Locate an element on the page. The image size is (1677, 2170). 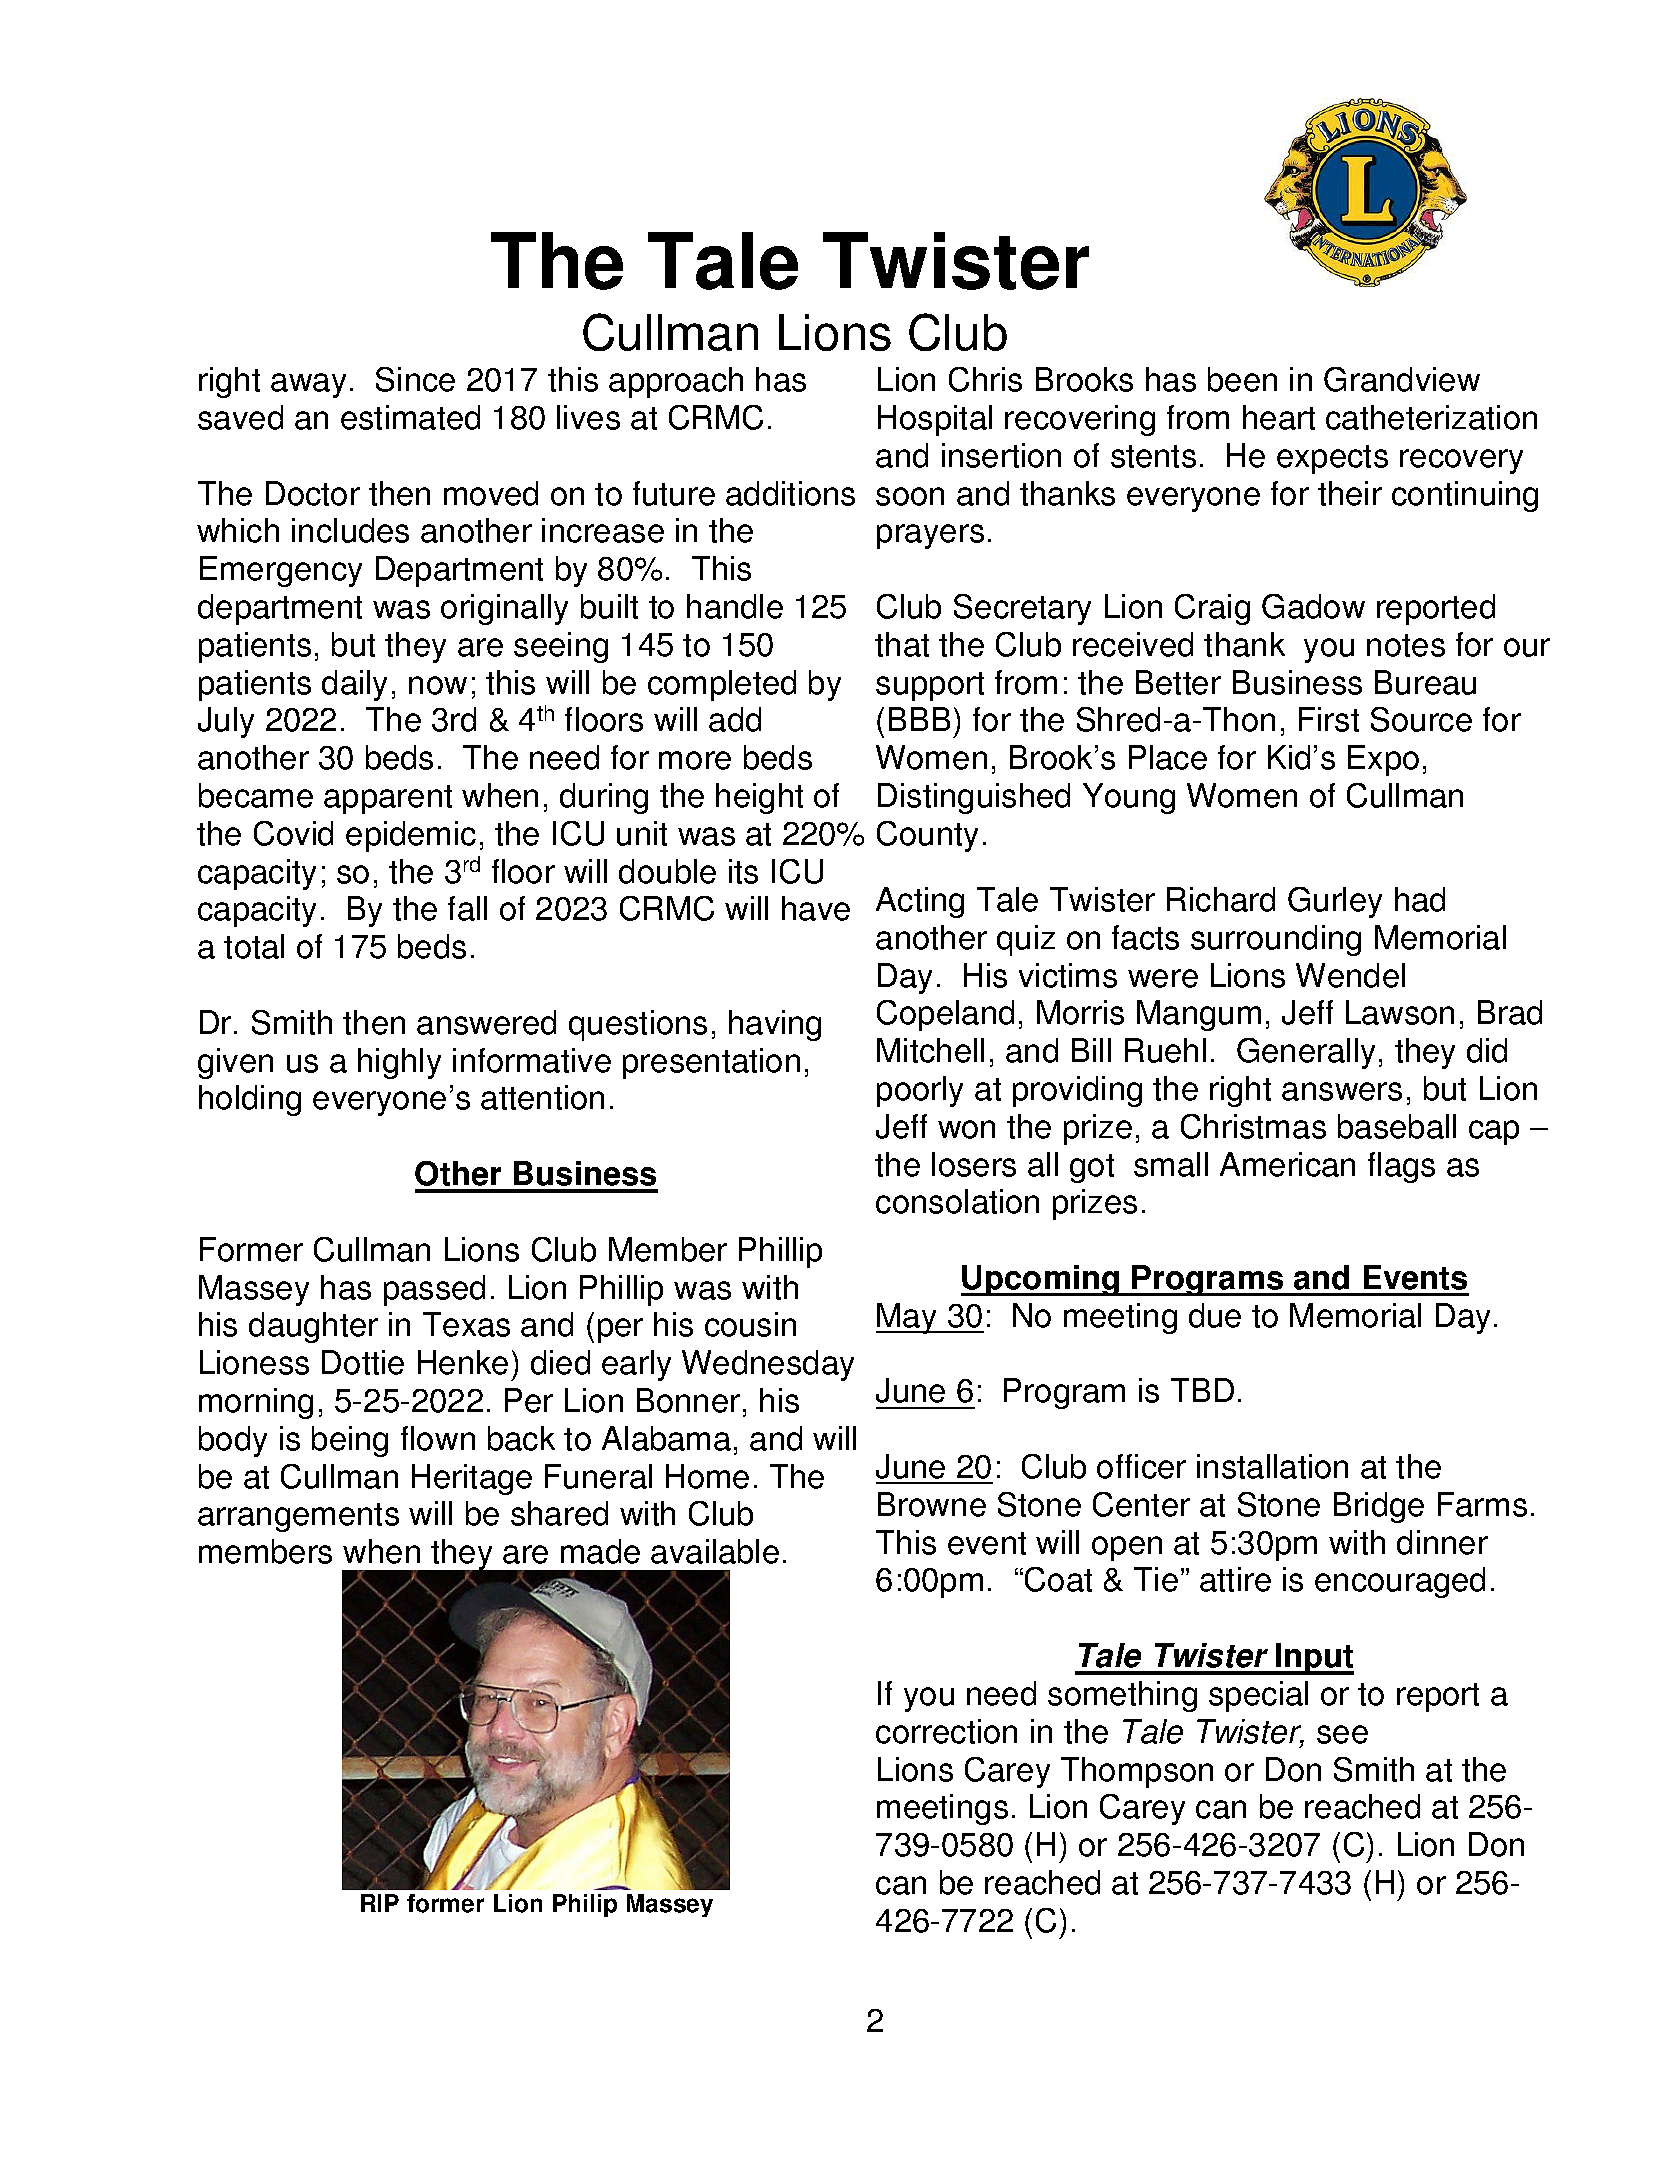
correction is located at coordinates (946, 1731).
